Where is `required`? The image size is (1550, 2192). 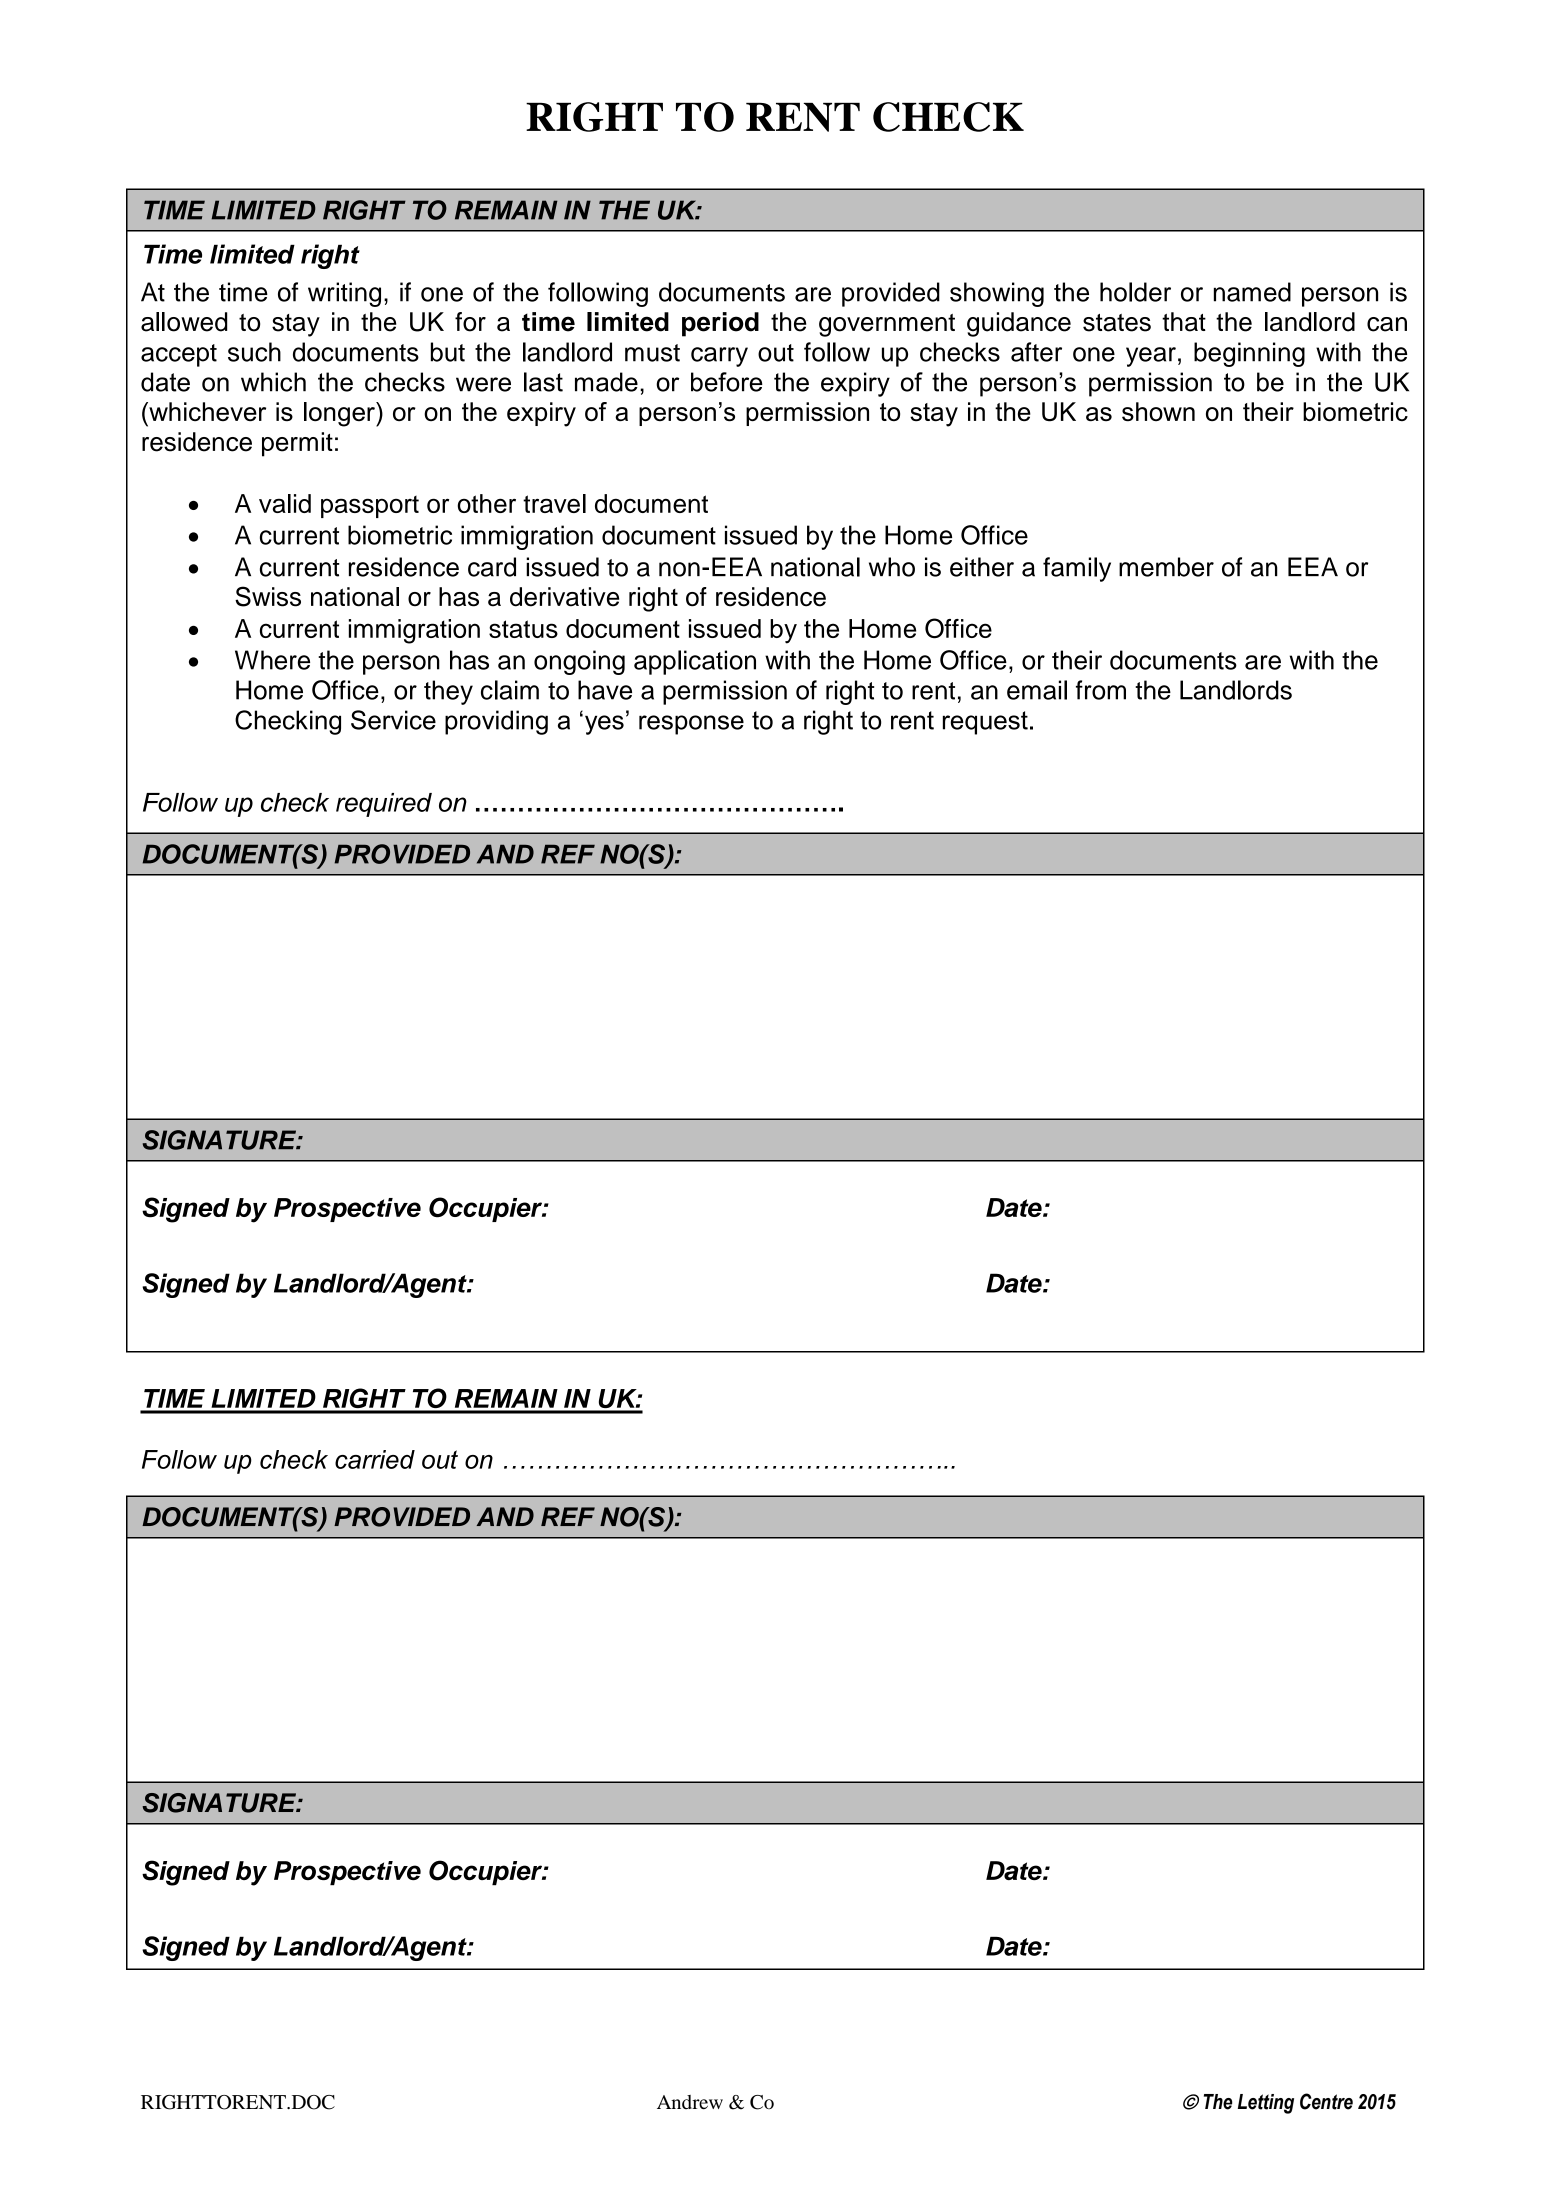
required is located at coordinates (384, 805).
